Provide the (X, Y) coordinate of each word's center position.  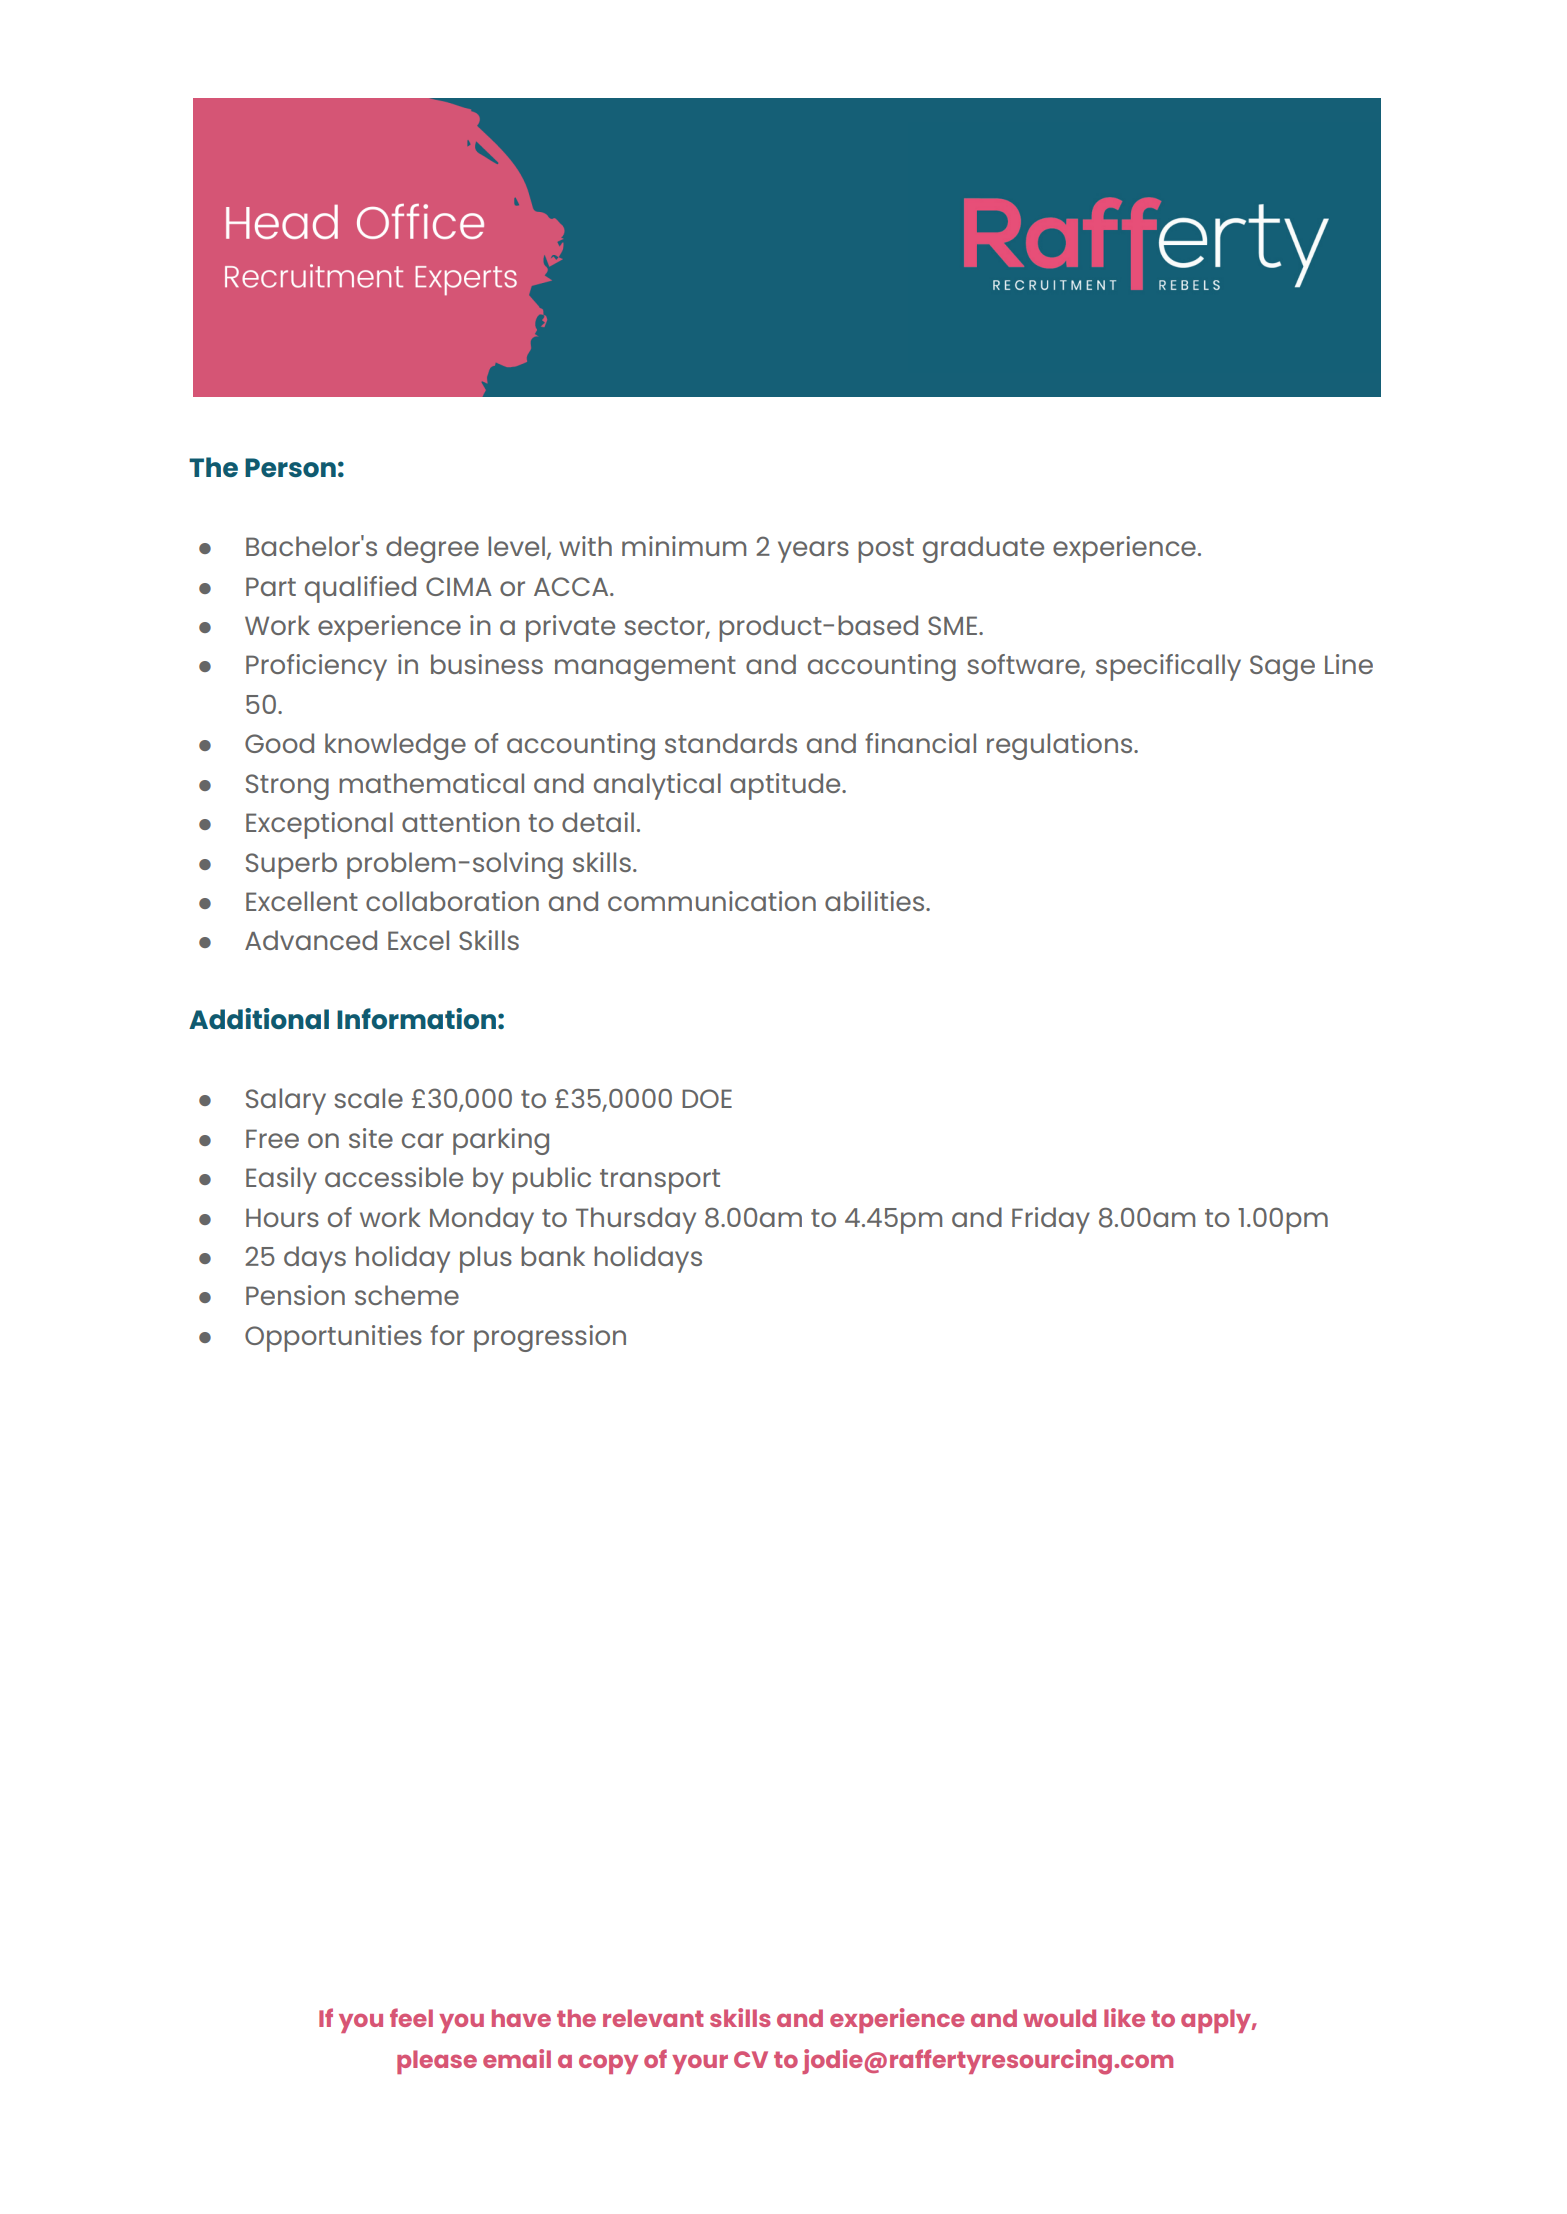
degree (432, 549)
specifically (1168, 667)
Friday (1051, 1220)
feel (411, 2017)
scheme (407, 1295)
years (813, 552)
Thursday (636, 1220)
